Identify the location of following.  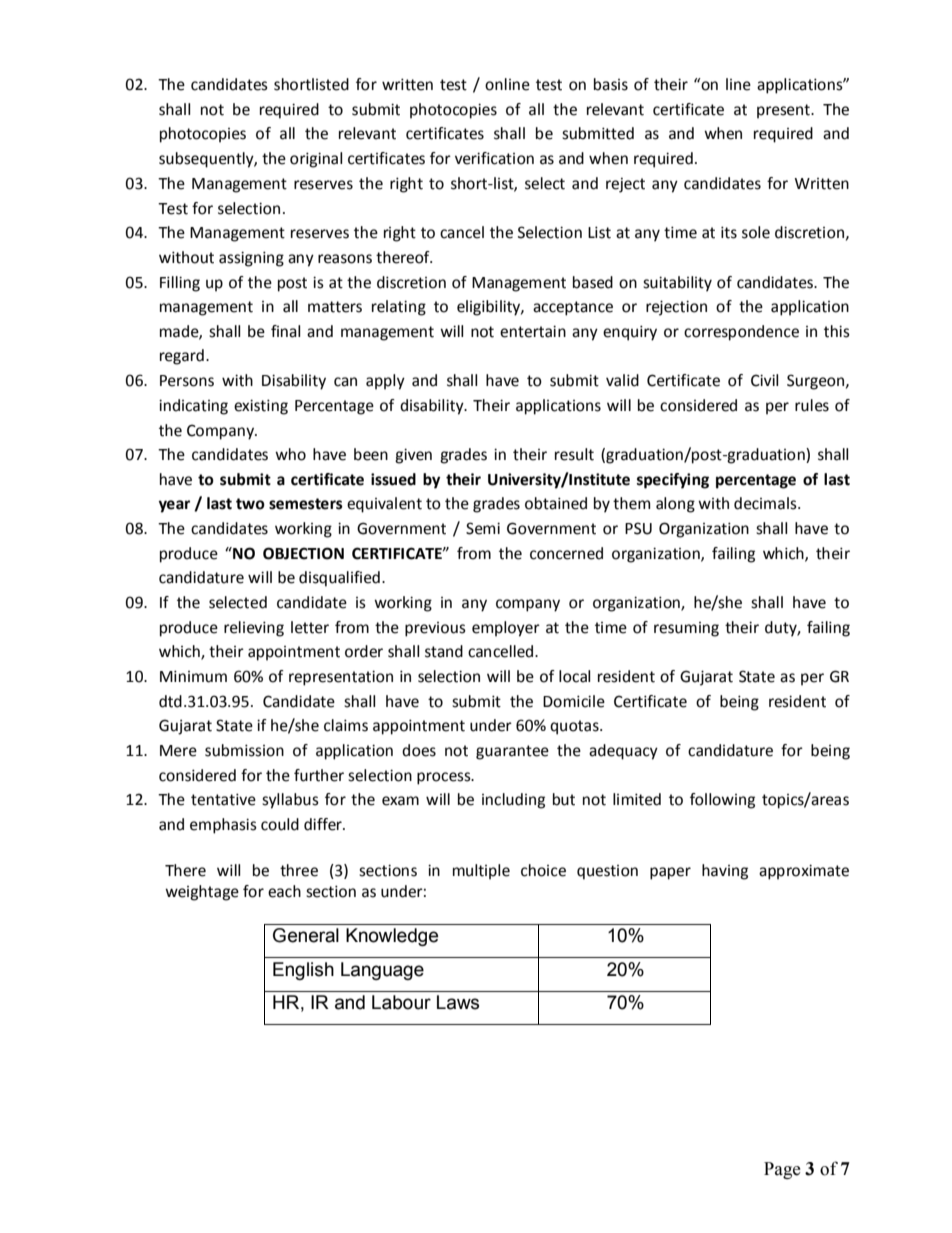
(722, 801).
